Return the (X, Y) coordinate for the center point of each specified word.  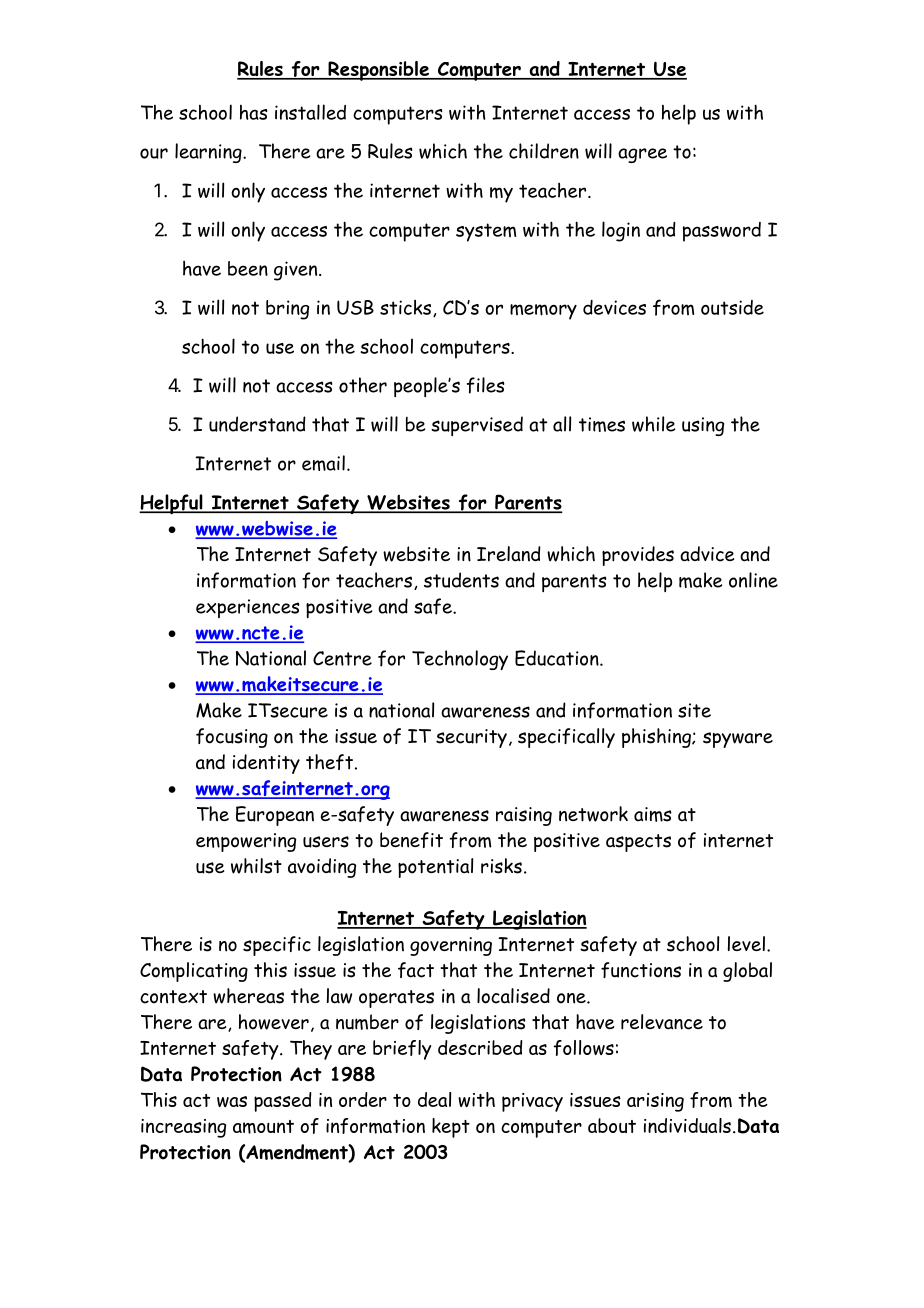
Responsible (378, 71)
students (461, 580)
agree (642, 155)
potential (435, 868)
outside (732, 307)
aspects (638, 843)
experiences (248, 608)
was (232, 1101)
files (486, 385)
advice (707, 554)
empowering (246, 842)
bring (287, 310)
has (254, 112)
